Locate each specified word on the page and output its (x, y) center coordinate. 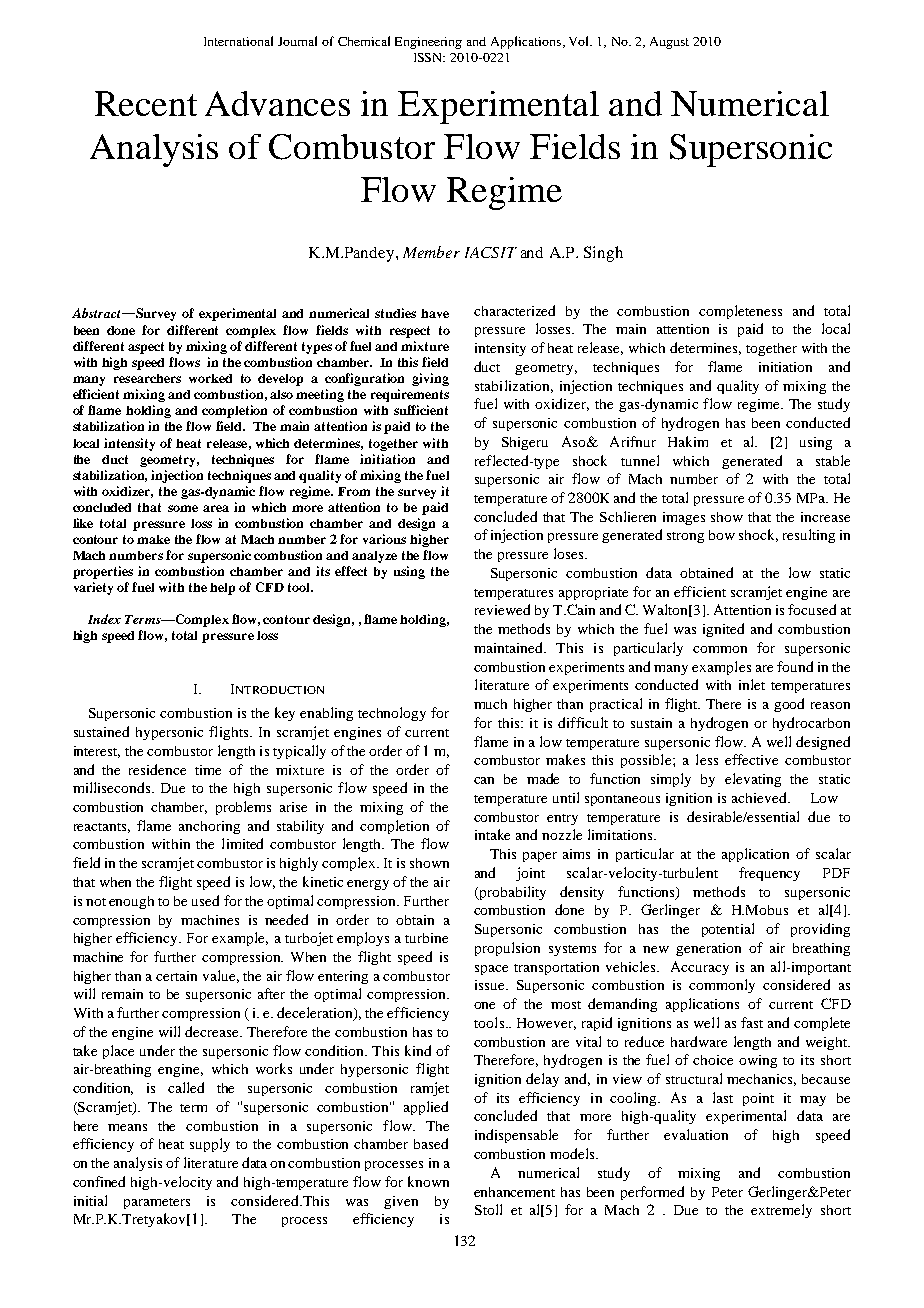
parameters (157, 1203)
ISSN (429, 57)
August (669, 43)
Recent (146, 103)
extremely (781, 1211)
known (428, 1181)
